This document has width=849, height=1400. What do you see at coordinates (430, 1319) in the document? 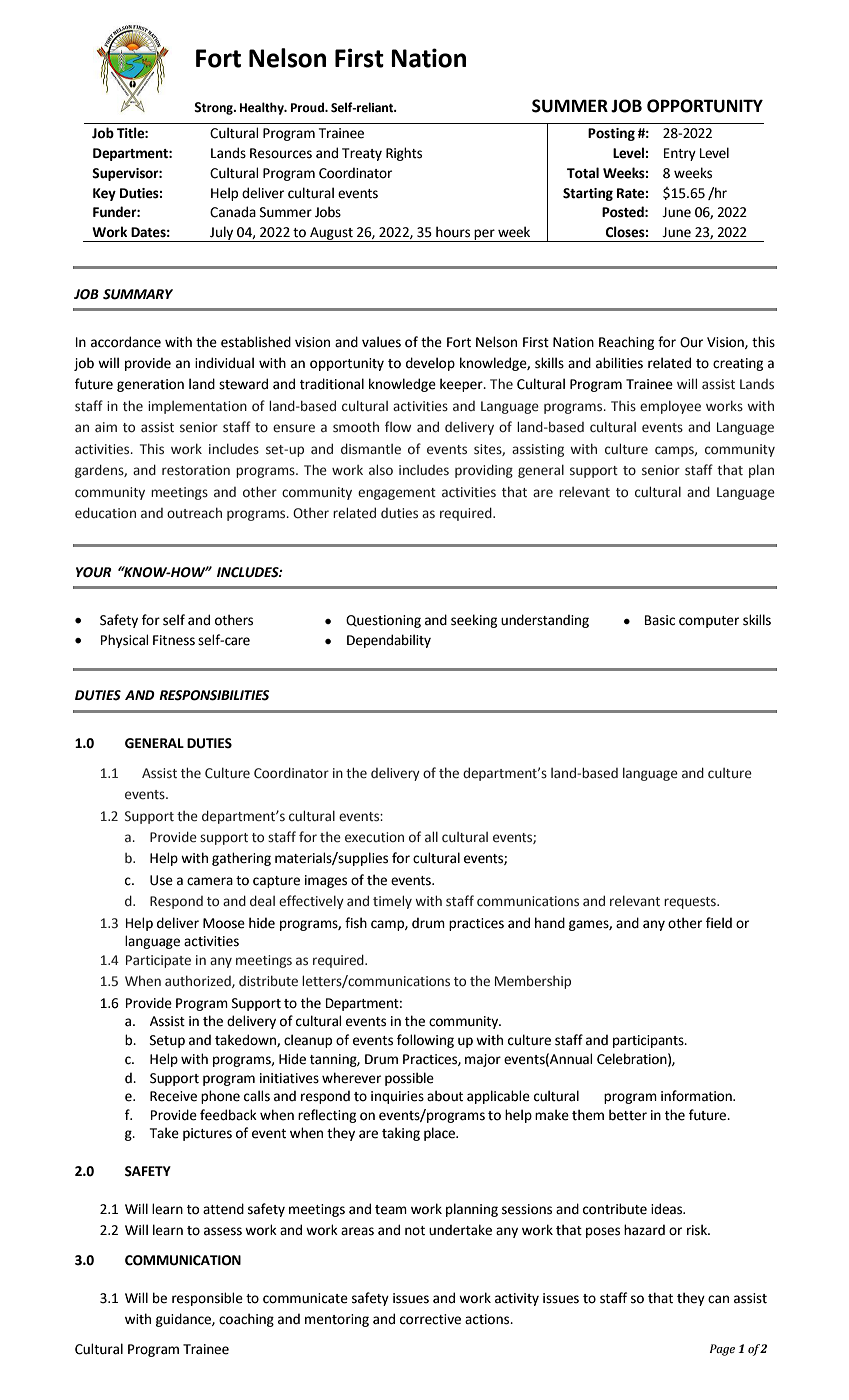
I see `corrective` at bounding box center [430, 1319].
